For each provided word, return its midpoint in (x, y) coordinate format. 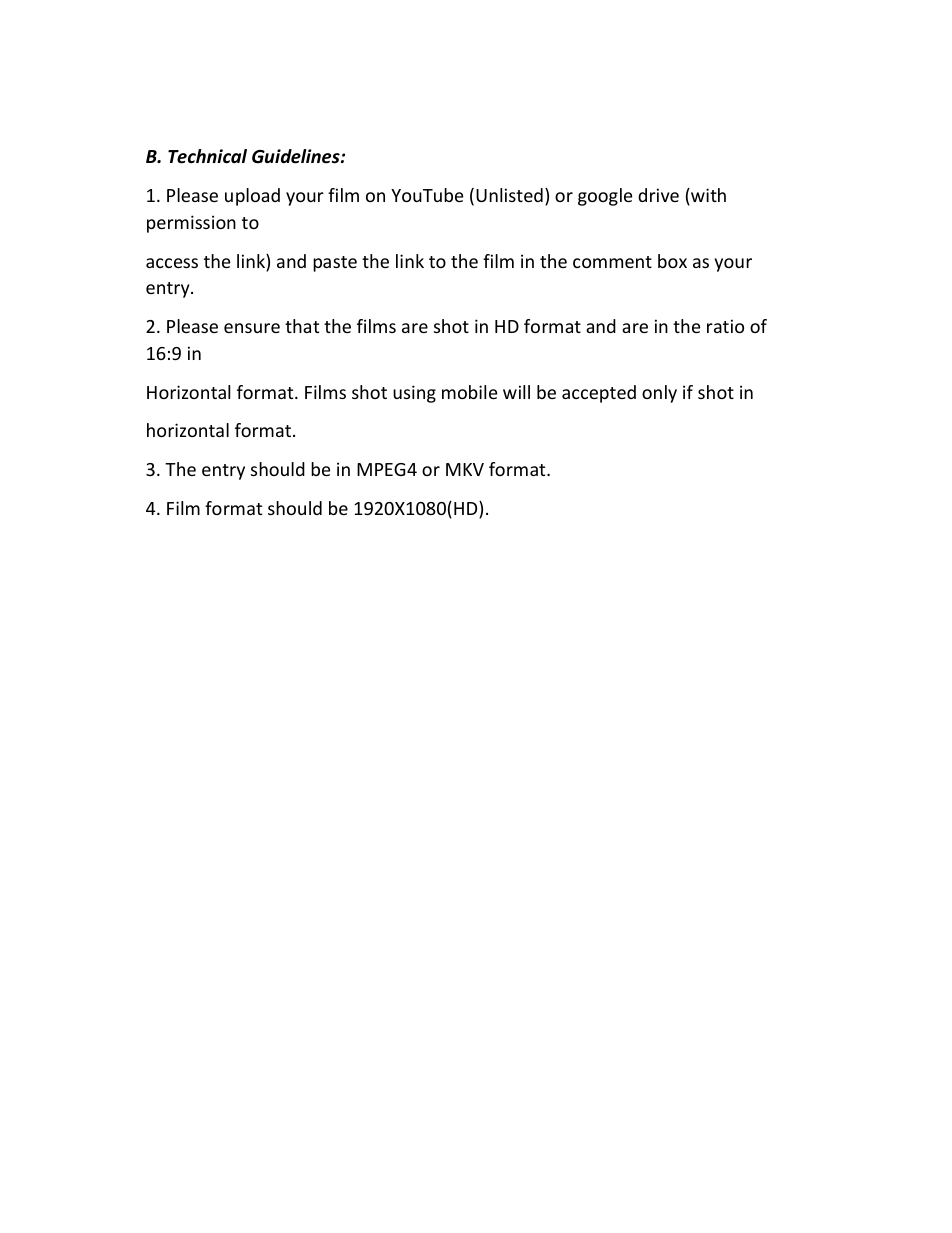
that (302, 326)
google (605, 197)
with (707, 196)
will (516, 392)
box (672, 261)
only (659, 394)
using (414, 394)
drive (658, 195)
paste (335, 264)
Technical (207, 156)
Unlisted (509, 195)
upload (252, 197)
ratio (725, 326)
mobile (469, 392)
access (172, 263)
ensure (252, 328)
